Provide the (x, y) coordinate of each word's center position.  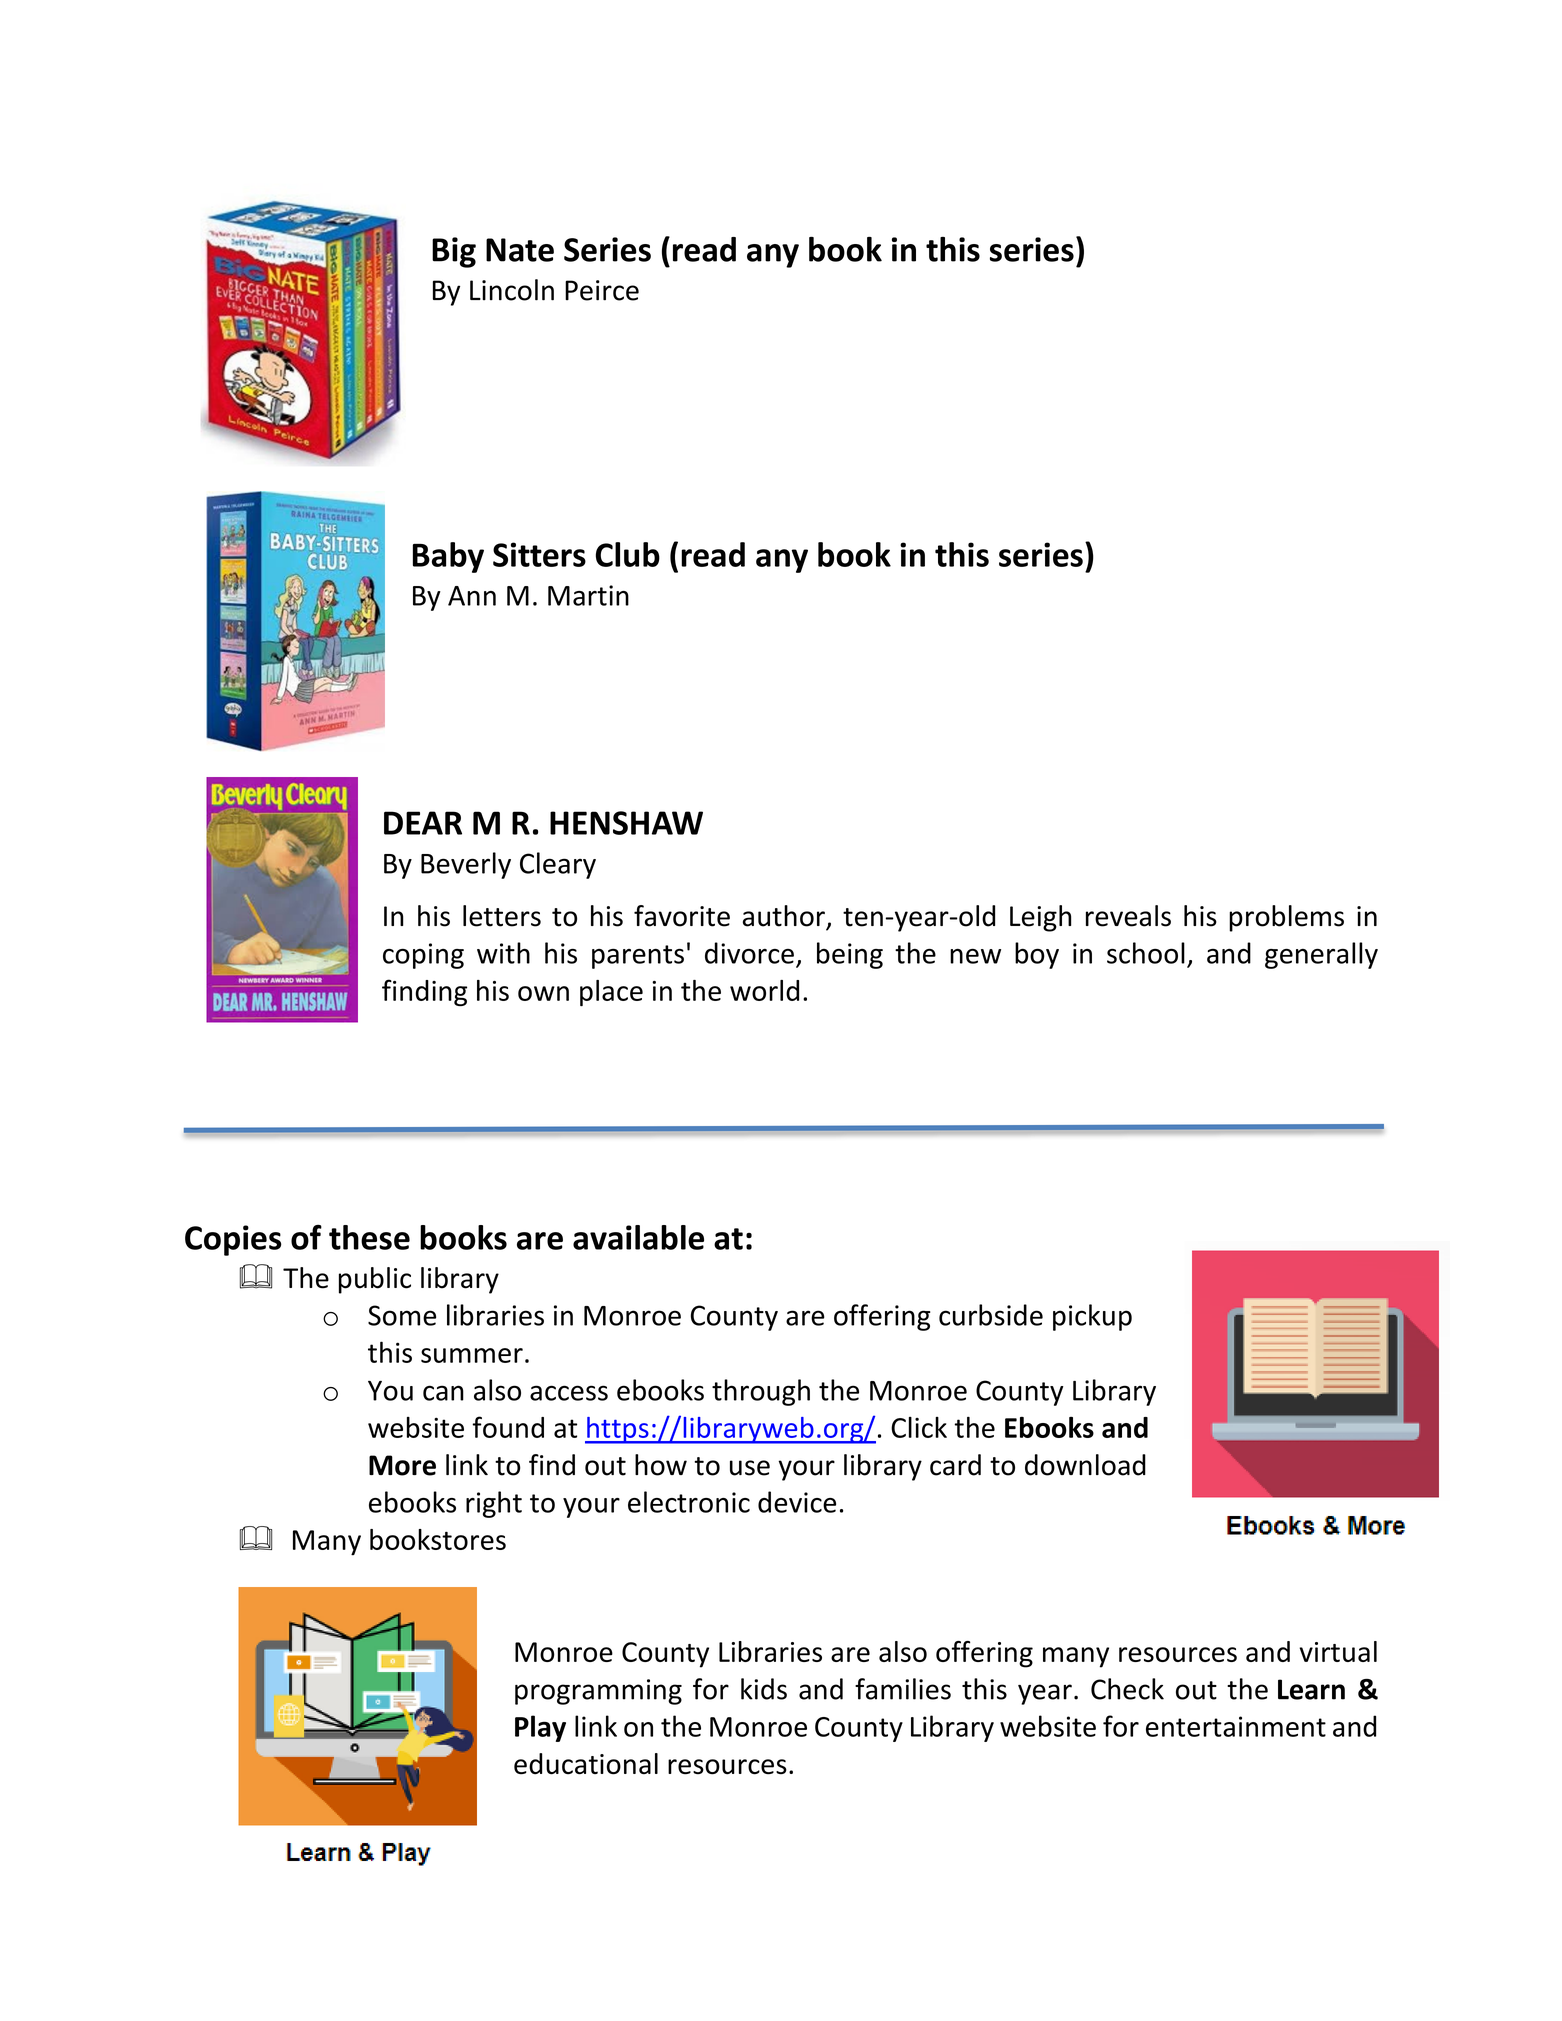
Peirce (602, 290)
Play (540, 1728)
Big (454, 252)
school (1146, 953)
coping (423, 956)
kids (764, 1689)
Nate (520, 250)
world (764, 990)
